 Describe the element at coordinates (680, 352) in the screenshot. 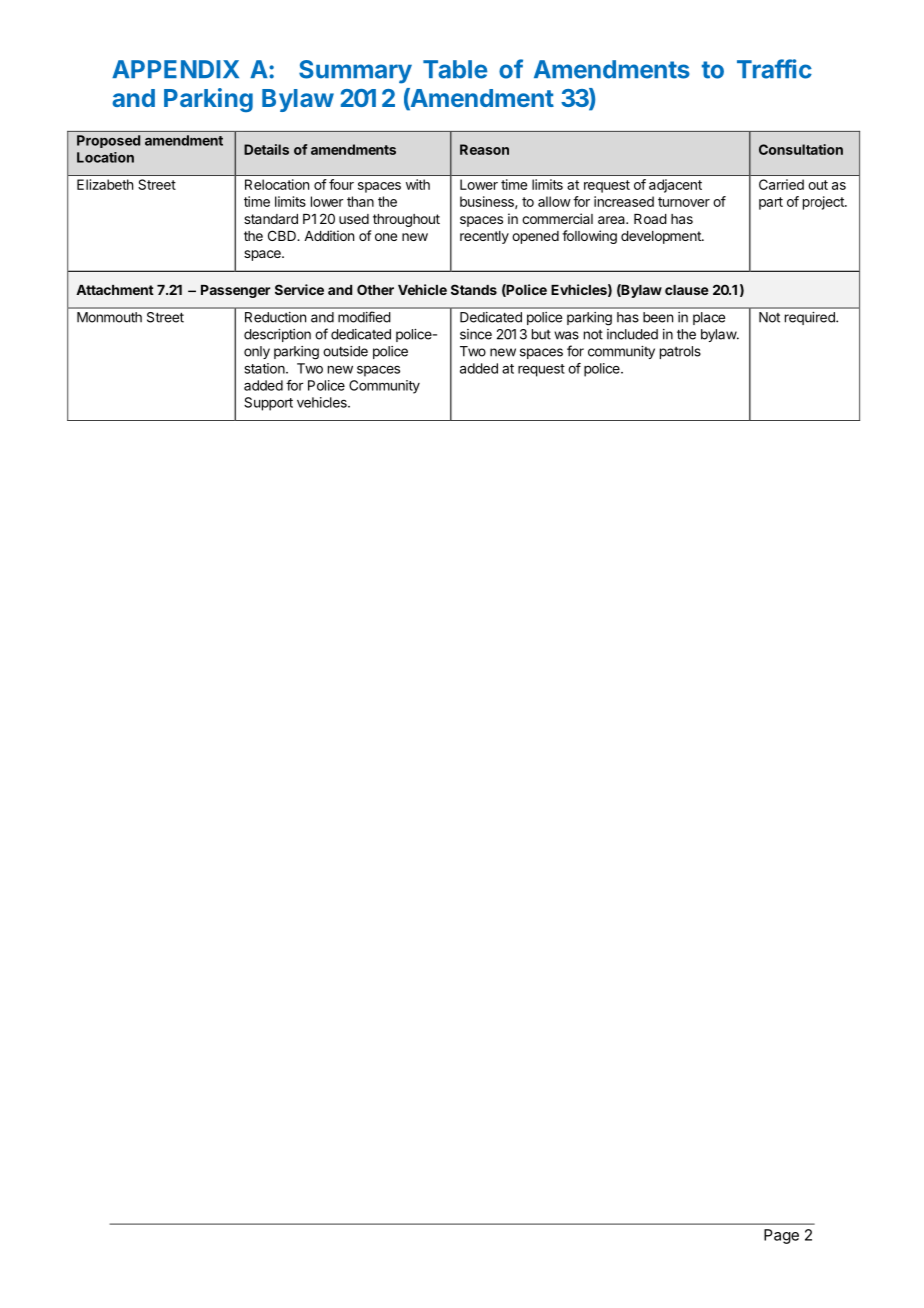

I see `patrols` at that location.
